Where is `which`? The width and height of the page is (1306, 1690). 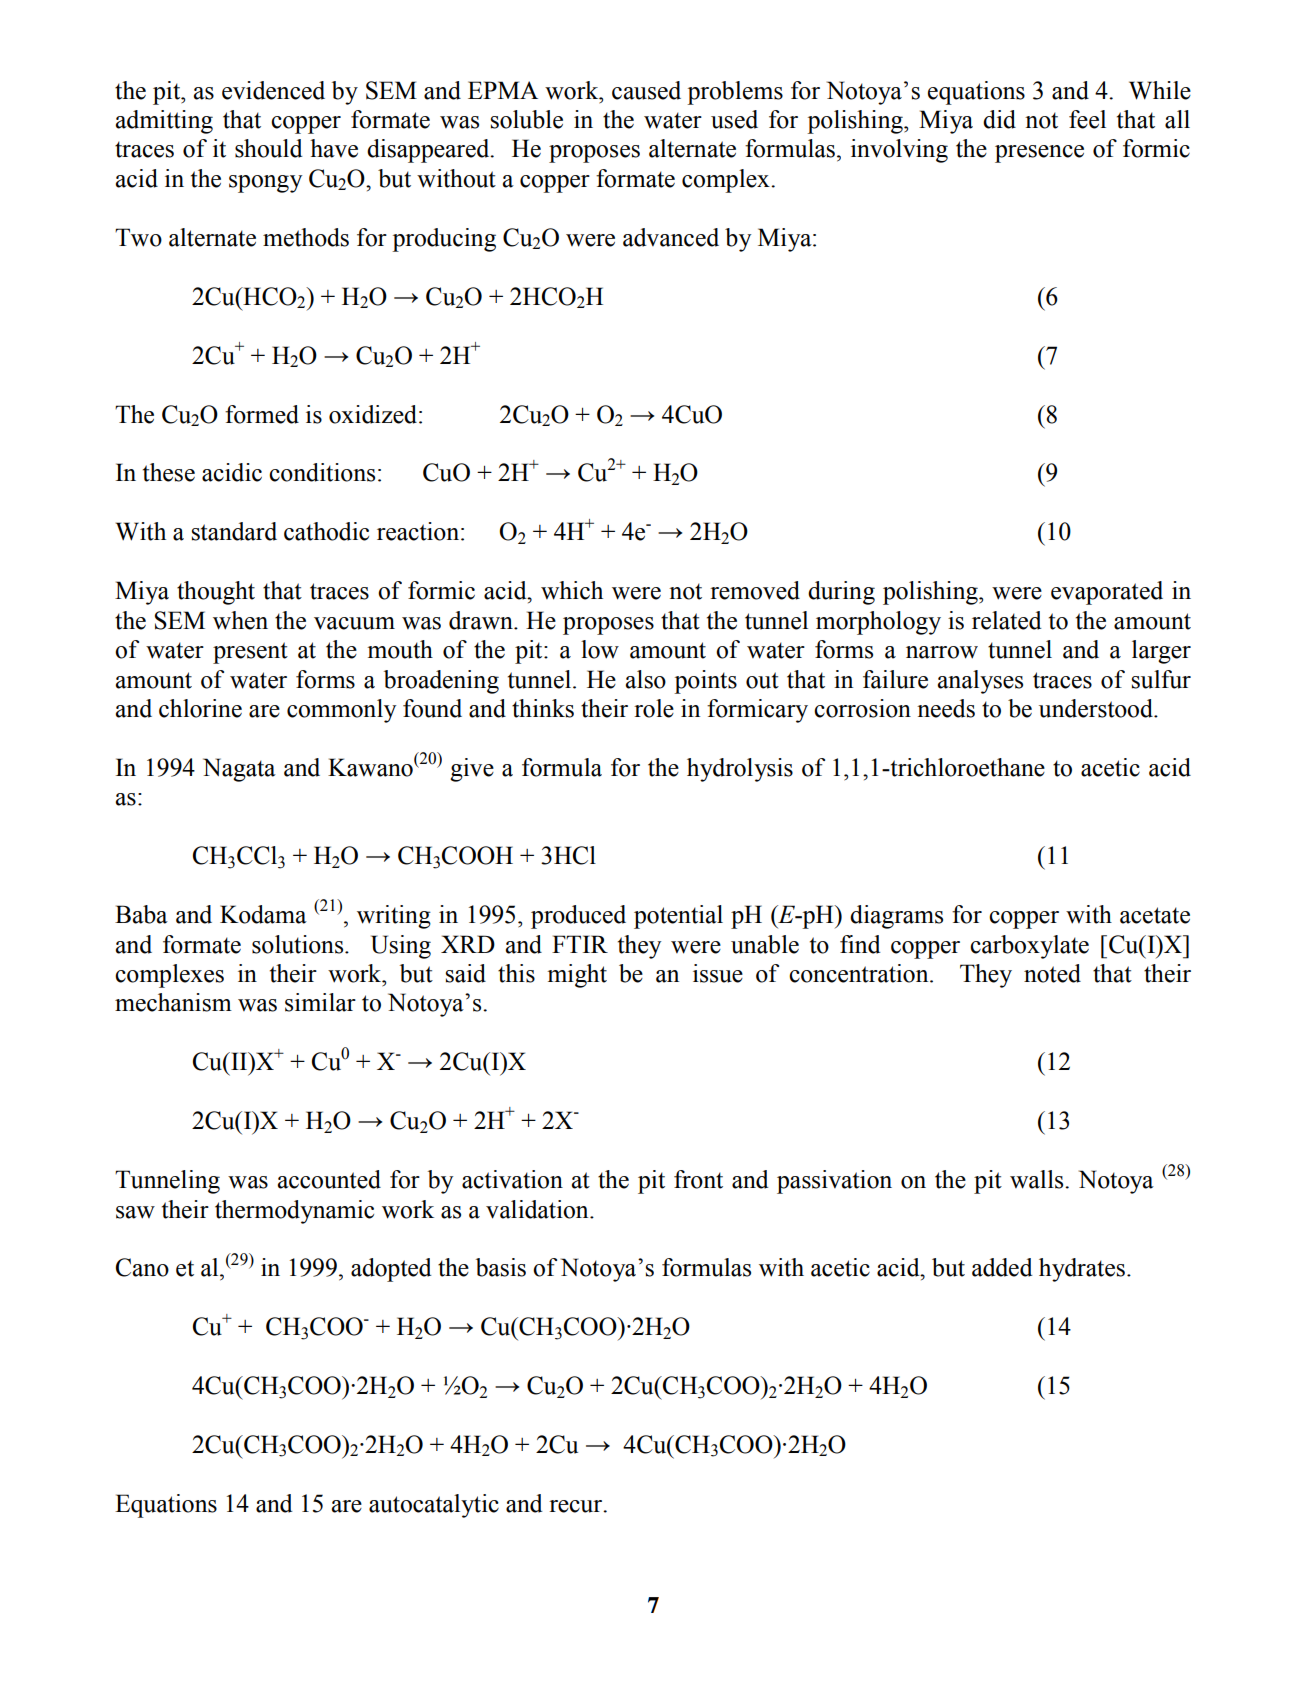
which is located at coordinates (572, 590).
